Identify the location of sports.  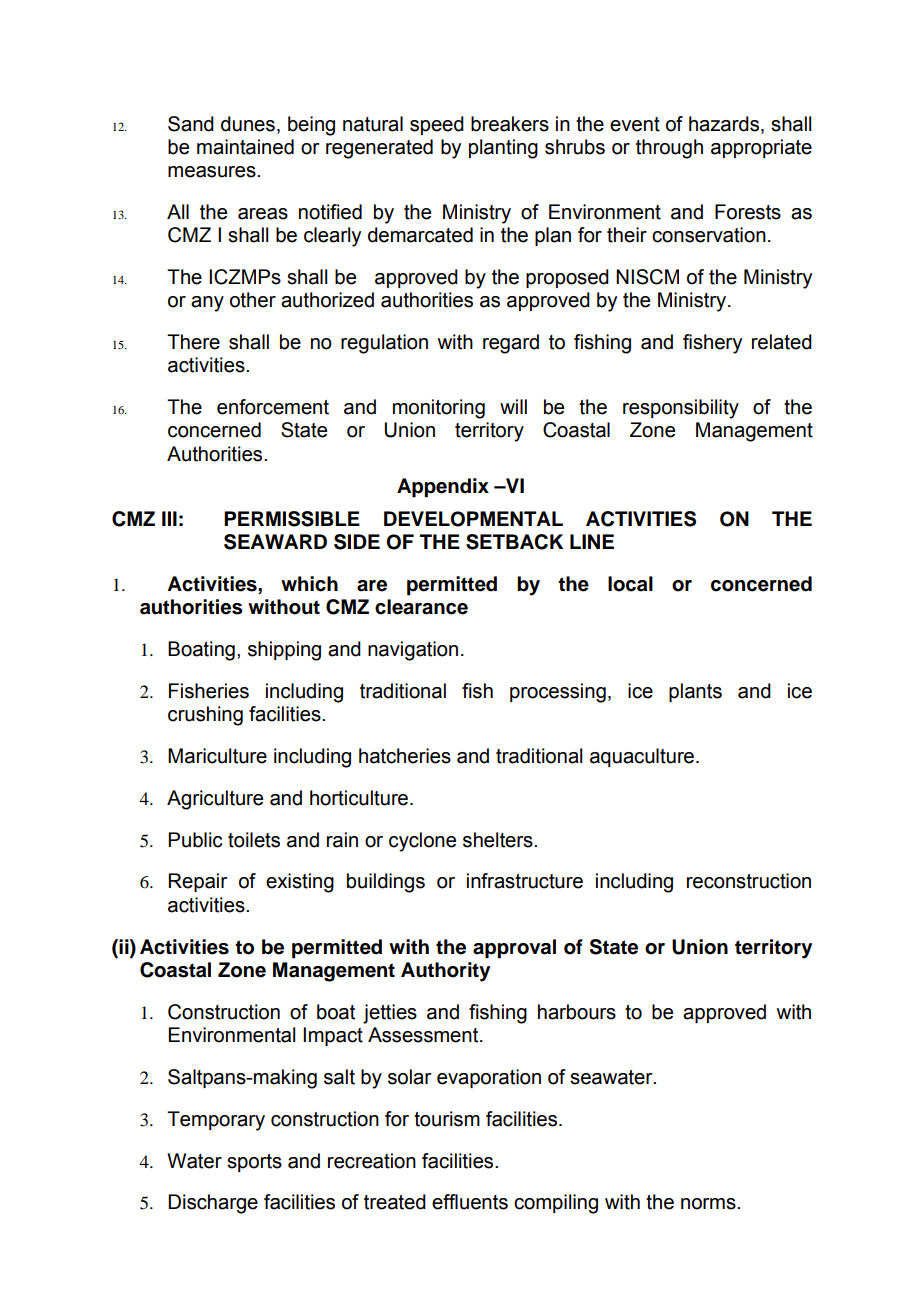
(254, 1163).
